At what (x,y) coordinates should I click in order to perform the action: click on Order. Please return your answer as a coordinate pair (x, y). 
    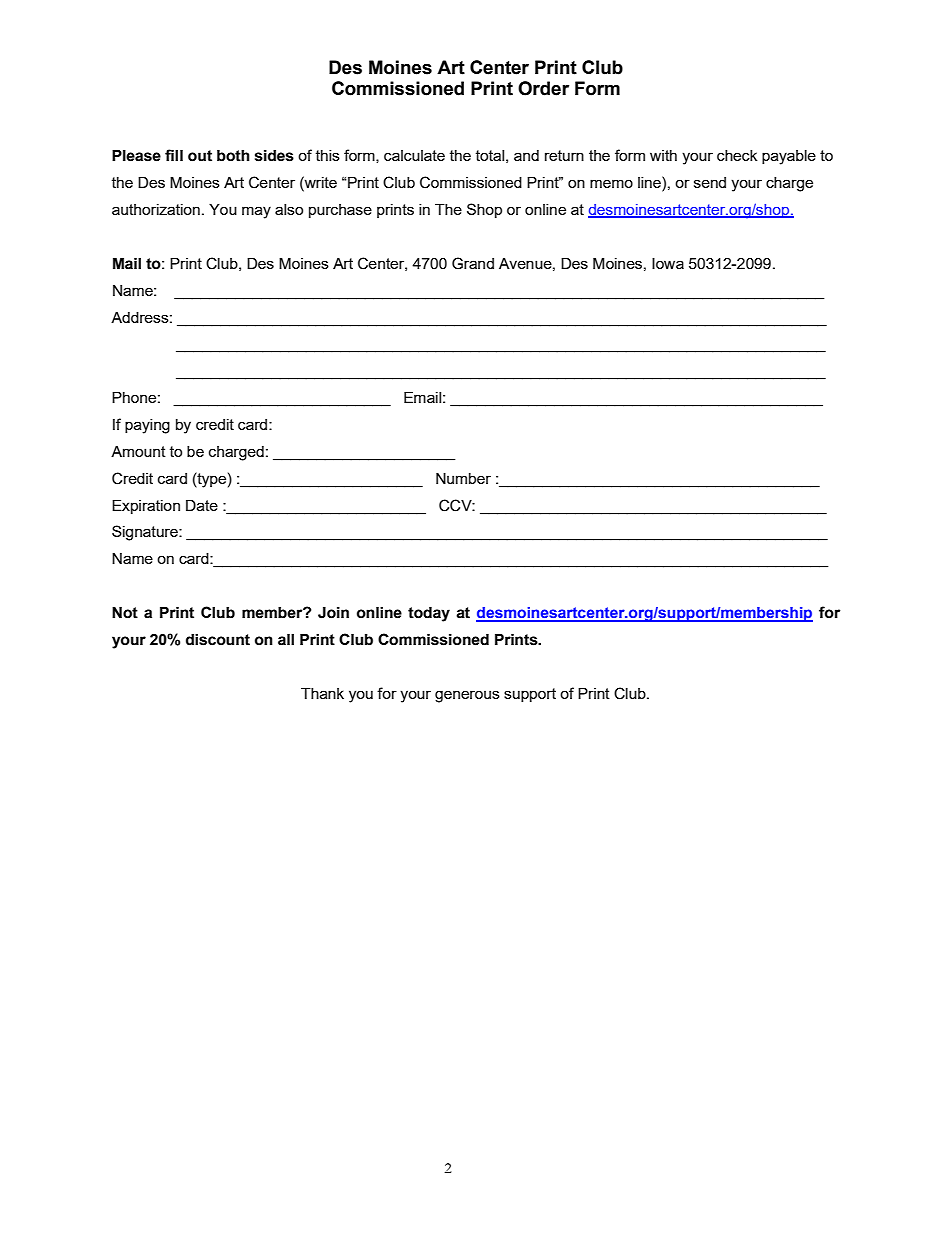
    Looking at the image, I should click on (543, 88).
